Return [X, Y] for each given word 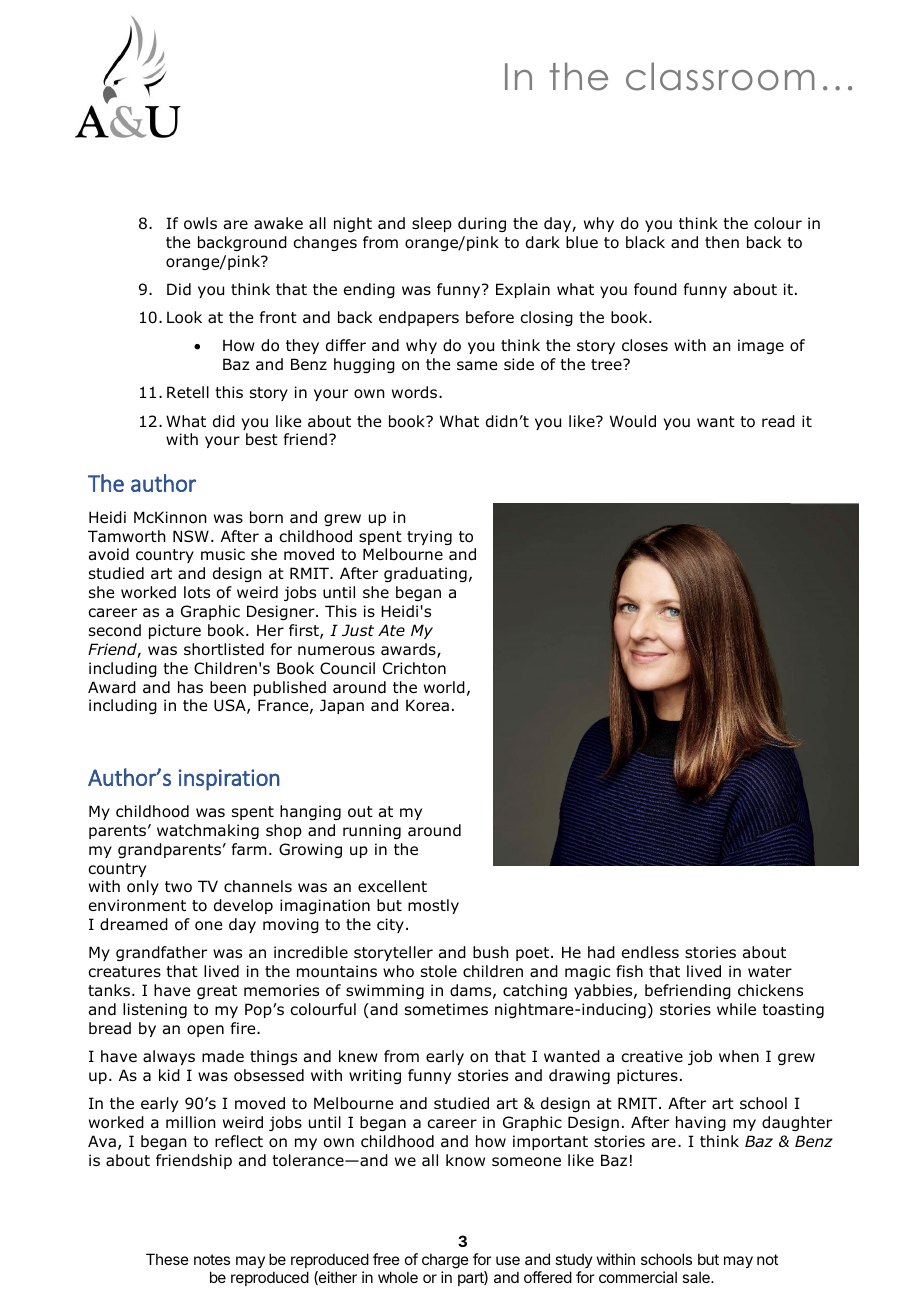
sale [697, 1277]
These [167, 1259]
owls [200, 223]
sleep [432, 224]
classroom [720, 76]
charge [445, 1261]
